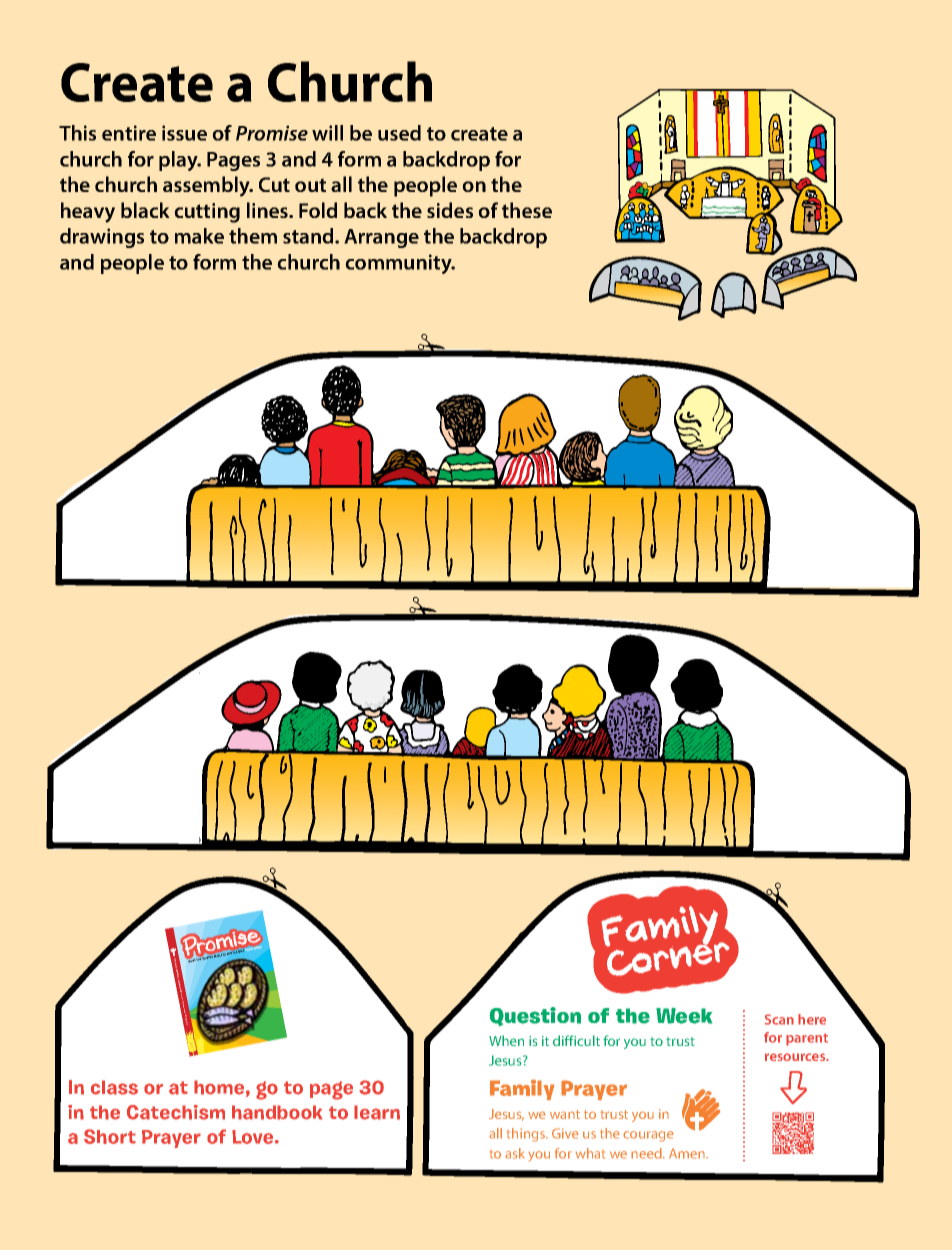  Describe the element at coordinates (399, 133) in the screenshot. I see `used` at that location.
